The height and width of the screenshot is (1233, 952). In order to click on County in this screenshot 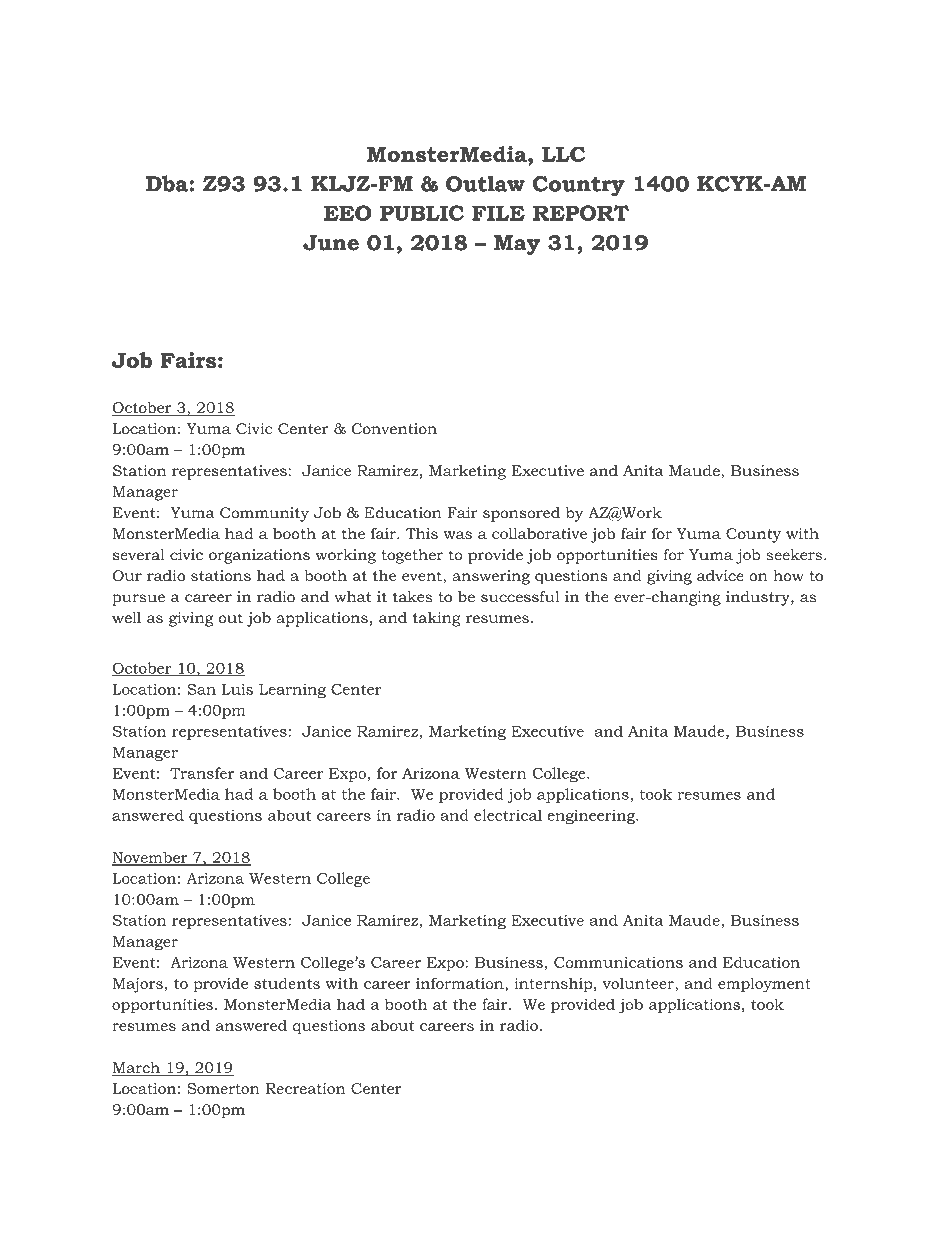, I will do `click(753, 535)`.
